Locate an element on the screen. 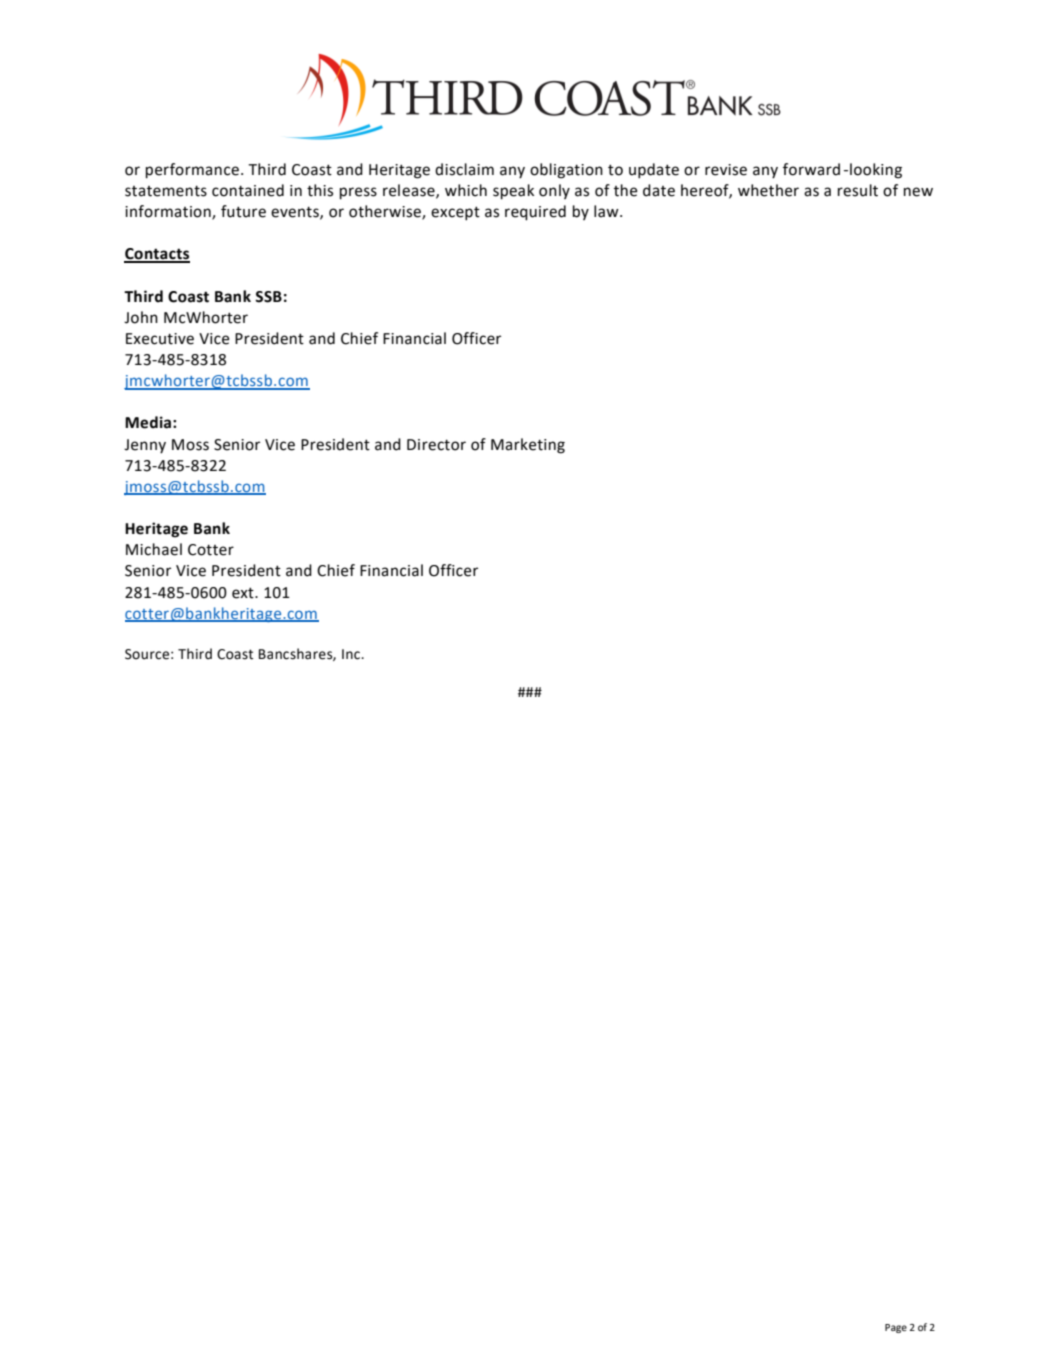 Image resolution: width=1060 pixels, height=1371 pixels. required is located at coordinates (535, 213).
